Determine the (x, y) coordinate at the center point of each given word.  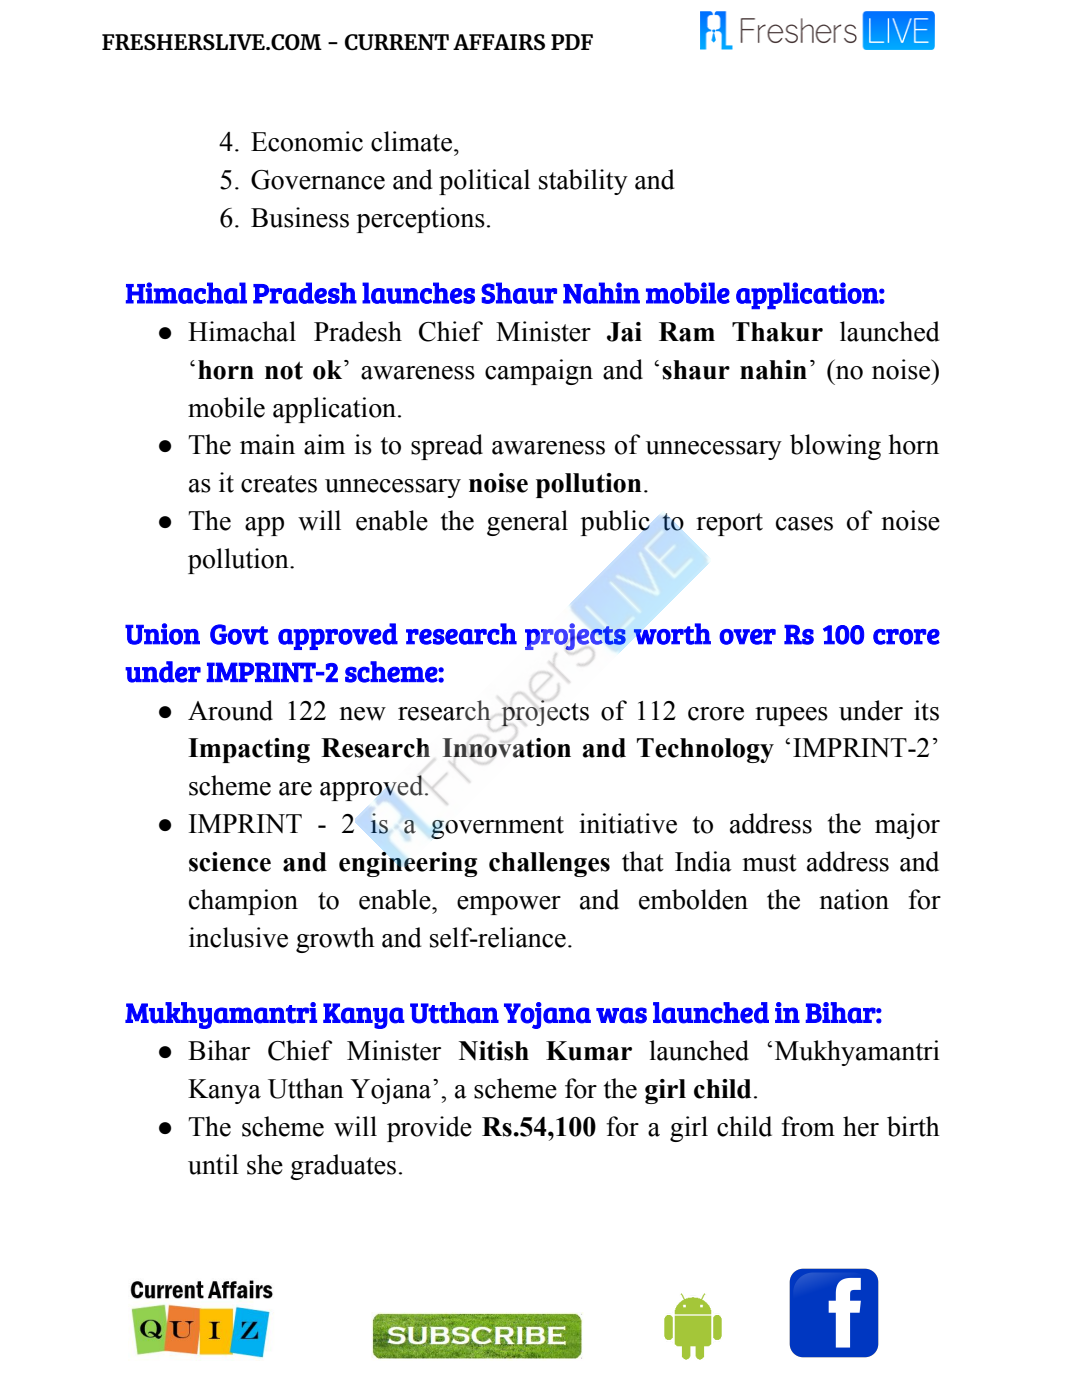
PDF (572, 42)
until (213, 1164)
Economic (307, 141)
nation (854, 899)
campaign (539, 372)
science (230, 862)
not (284, 370)
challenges (549, 864)
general (527, 523)
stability (583, 182)
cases (804, 524)
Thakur (777, 332)
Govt (239, 634)
